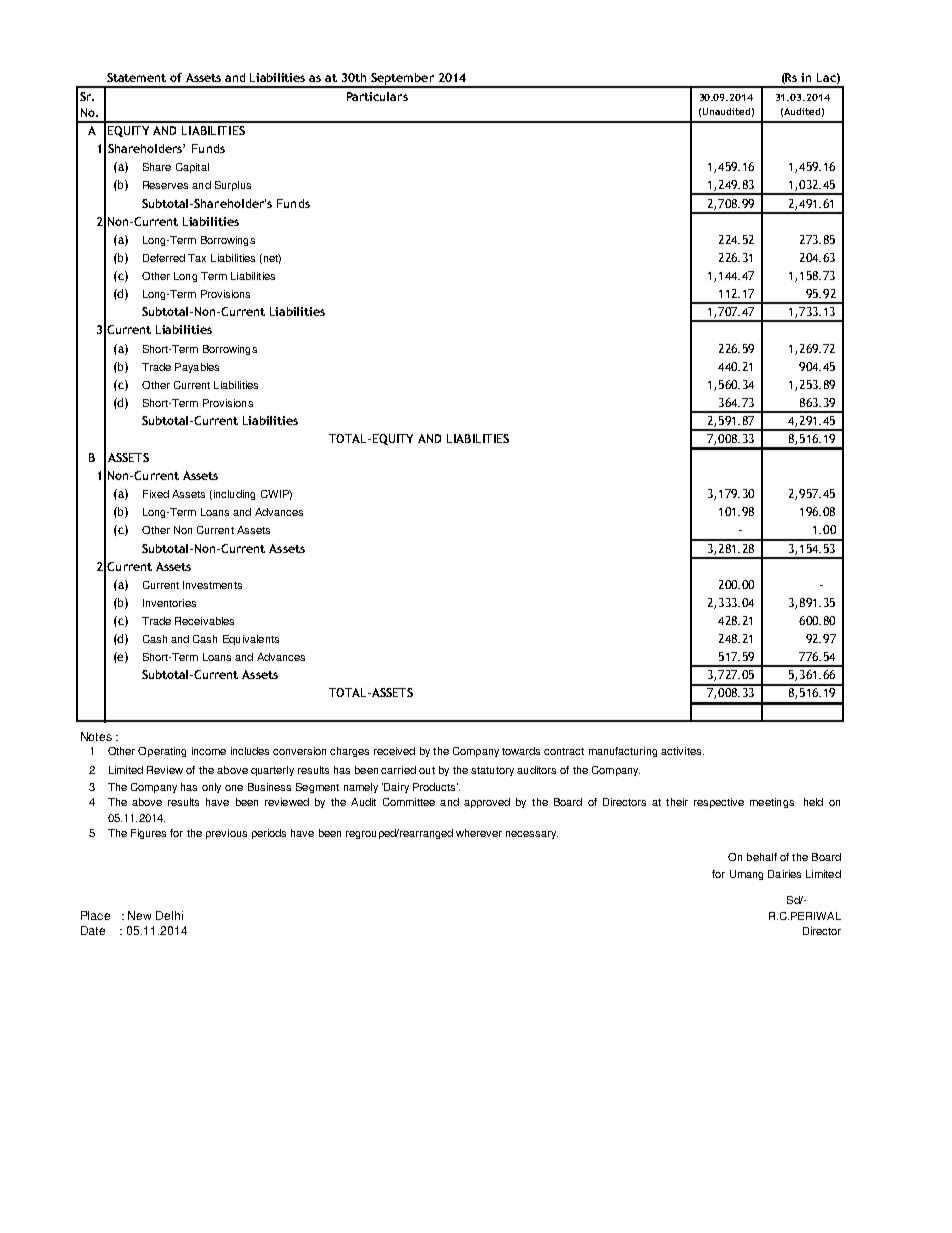 This screenshot has width=952, height=1233. I want to click on Surplus, so click(233, 186).
